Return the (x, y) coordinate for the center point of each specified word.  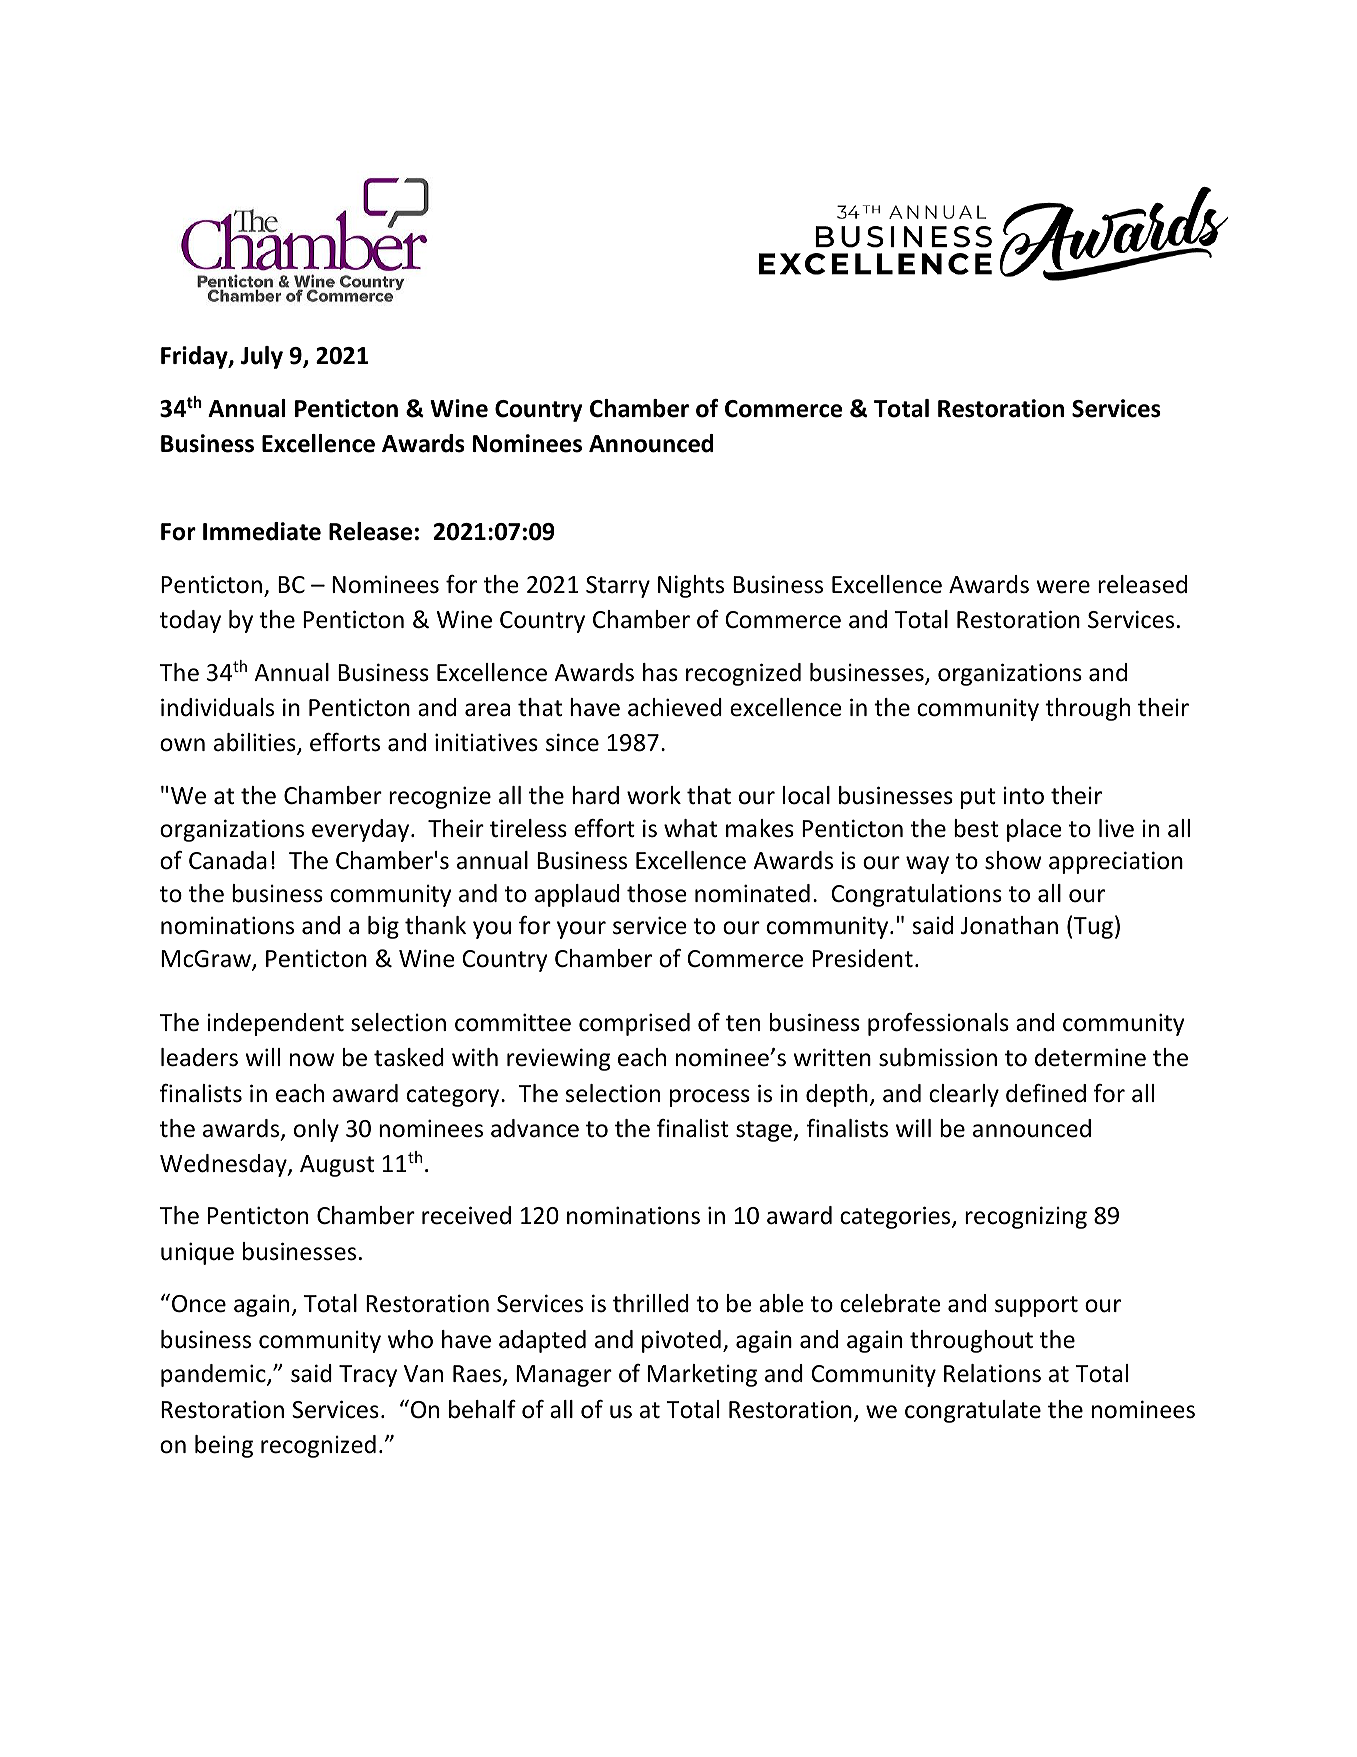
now (312, 1060)
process (710, 1098)
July (262, 357)
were (1063, 587)
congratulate (973, 1411)
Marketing (702, 1375)
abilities (256, 743)
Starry (618, 587)
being (224, 1446)
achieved (675, 707)
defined (1046, 1093)
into (1023, 796)
